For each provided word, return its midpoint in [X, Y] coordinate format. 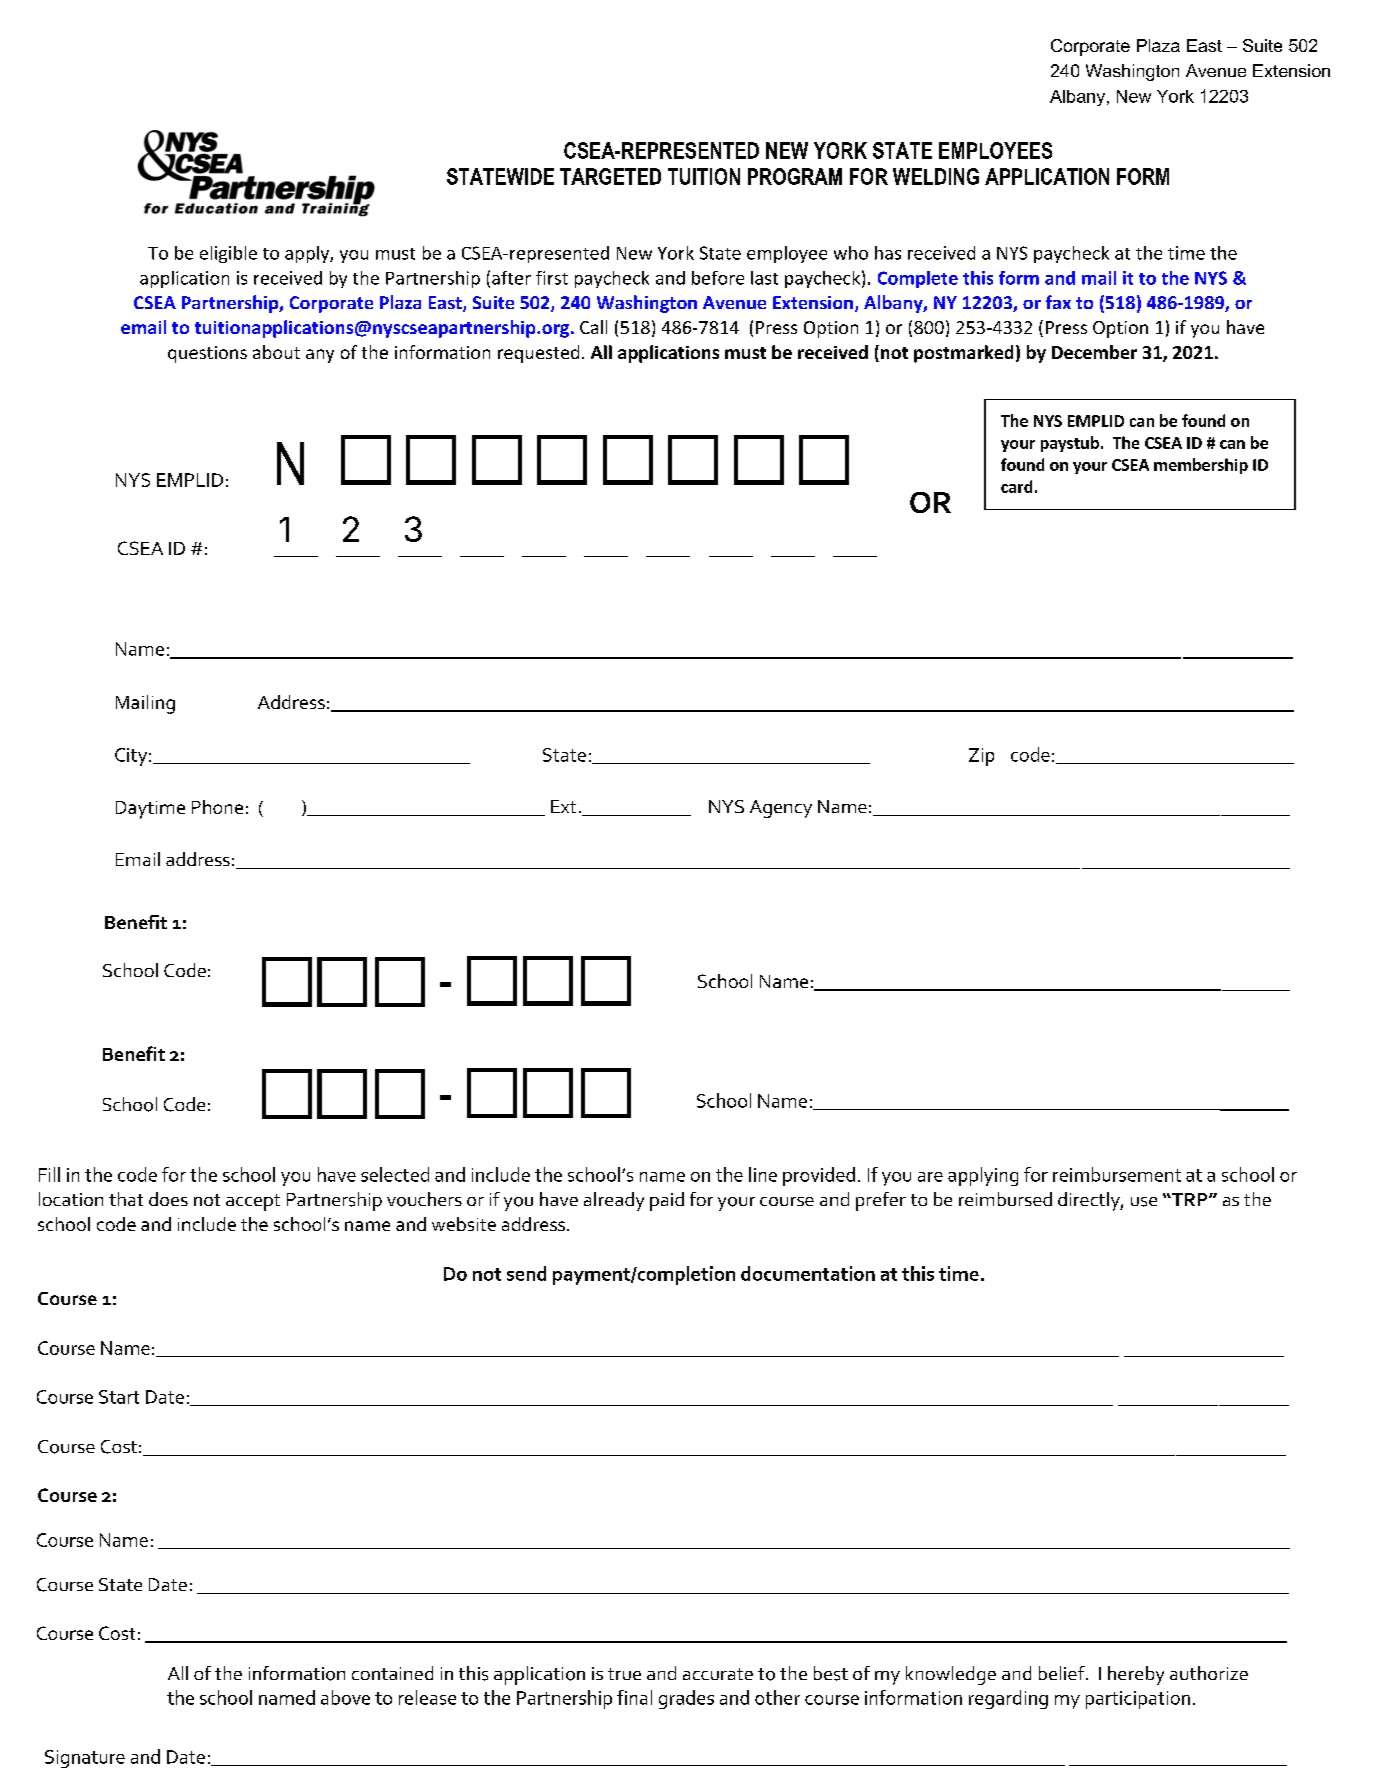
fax [1058, 302]
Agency [781, 809]
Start [119, 1397]
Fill [49, 1174]
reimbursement [1117, 1174]
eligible [228, 254]
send [526, 1273]
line [763, 1174]
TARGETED [610, 176]
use [1144, 1202]
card [1016, 486]
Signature [85, 1759]
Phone [217, 807]
